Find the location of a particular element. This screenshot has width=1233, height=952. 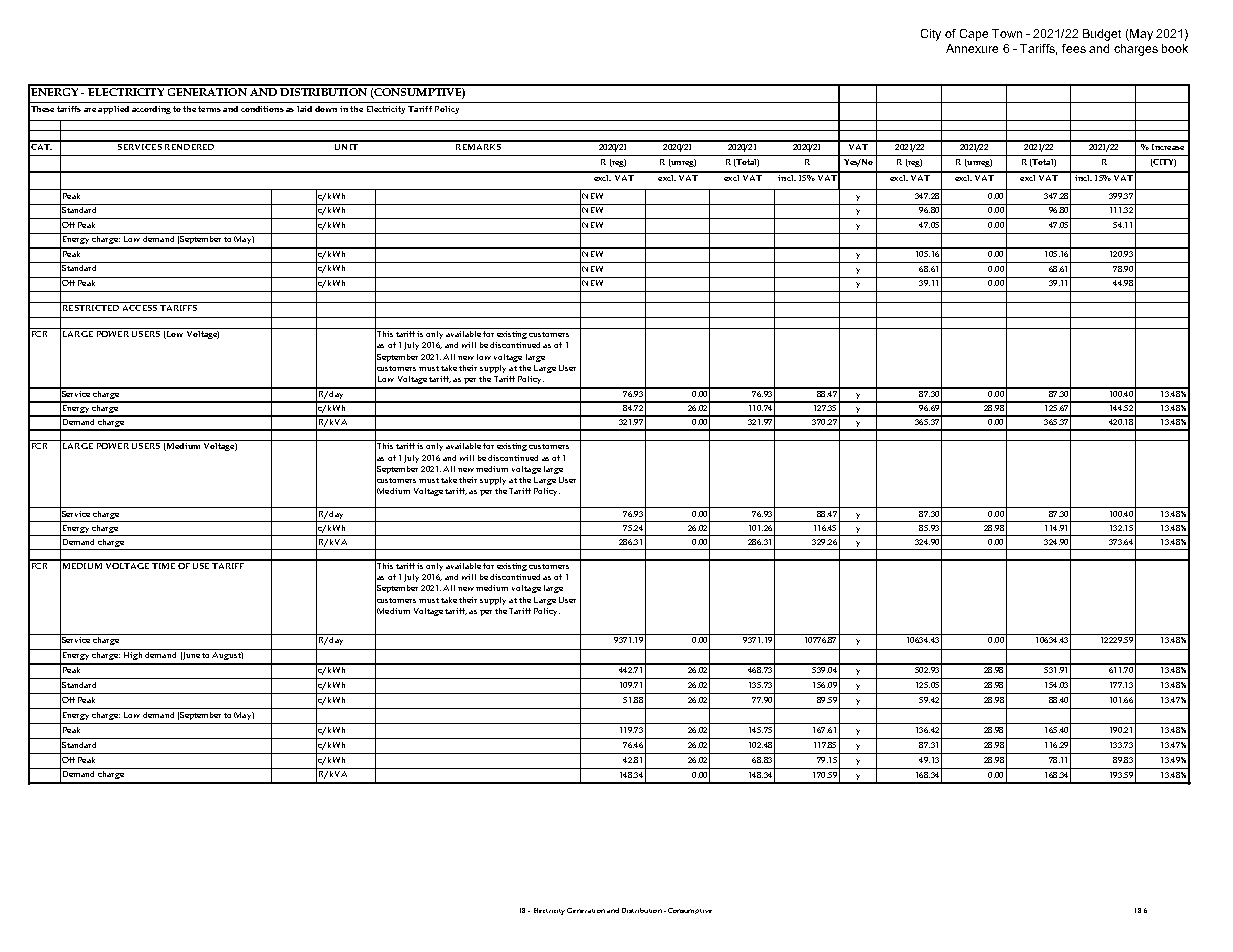

down is located at coordinates (326, 109).
